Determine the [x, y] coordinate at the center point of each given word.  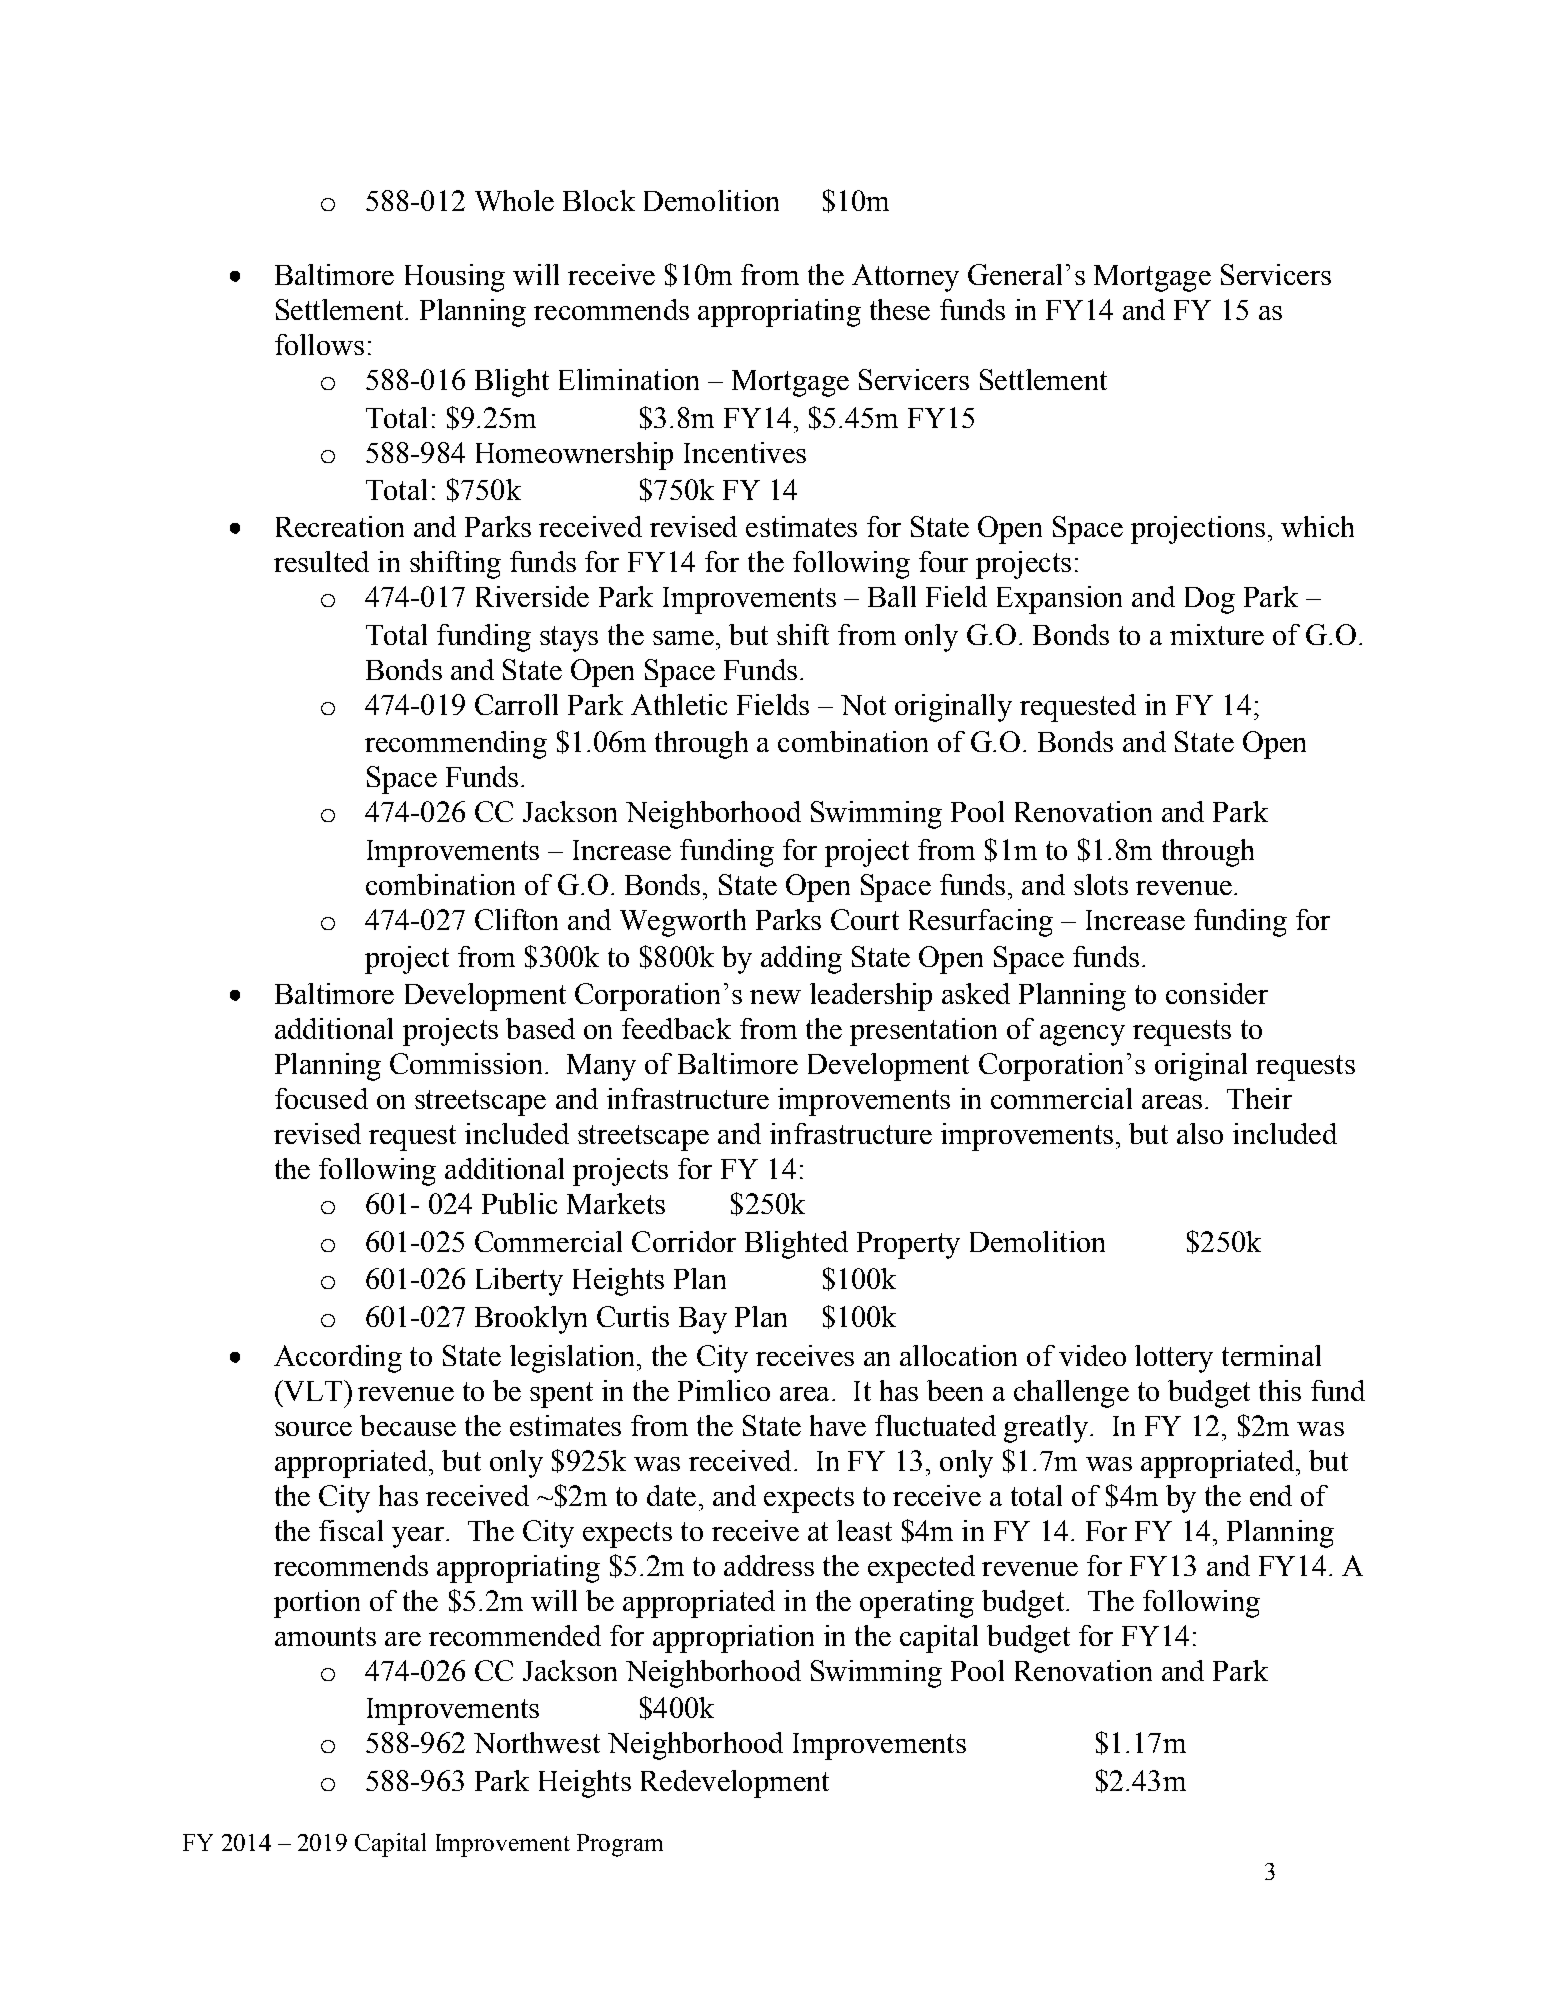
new [775, 997]
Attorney [905, 278]
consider [1217, 993]
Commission [466, 1063]
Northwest [537, 1742]
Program [620, 1845]
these [900, 309]
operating [917, 1604]
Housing [455, 278]
